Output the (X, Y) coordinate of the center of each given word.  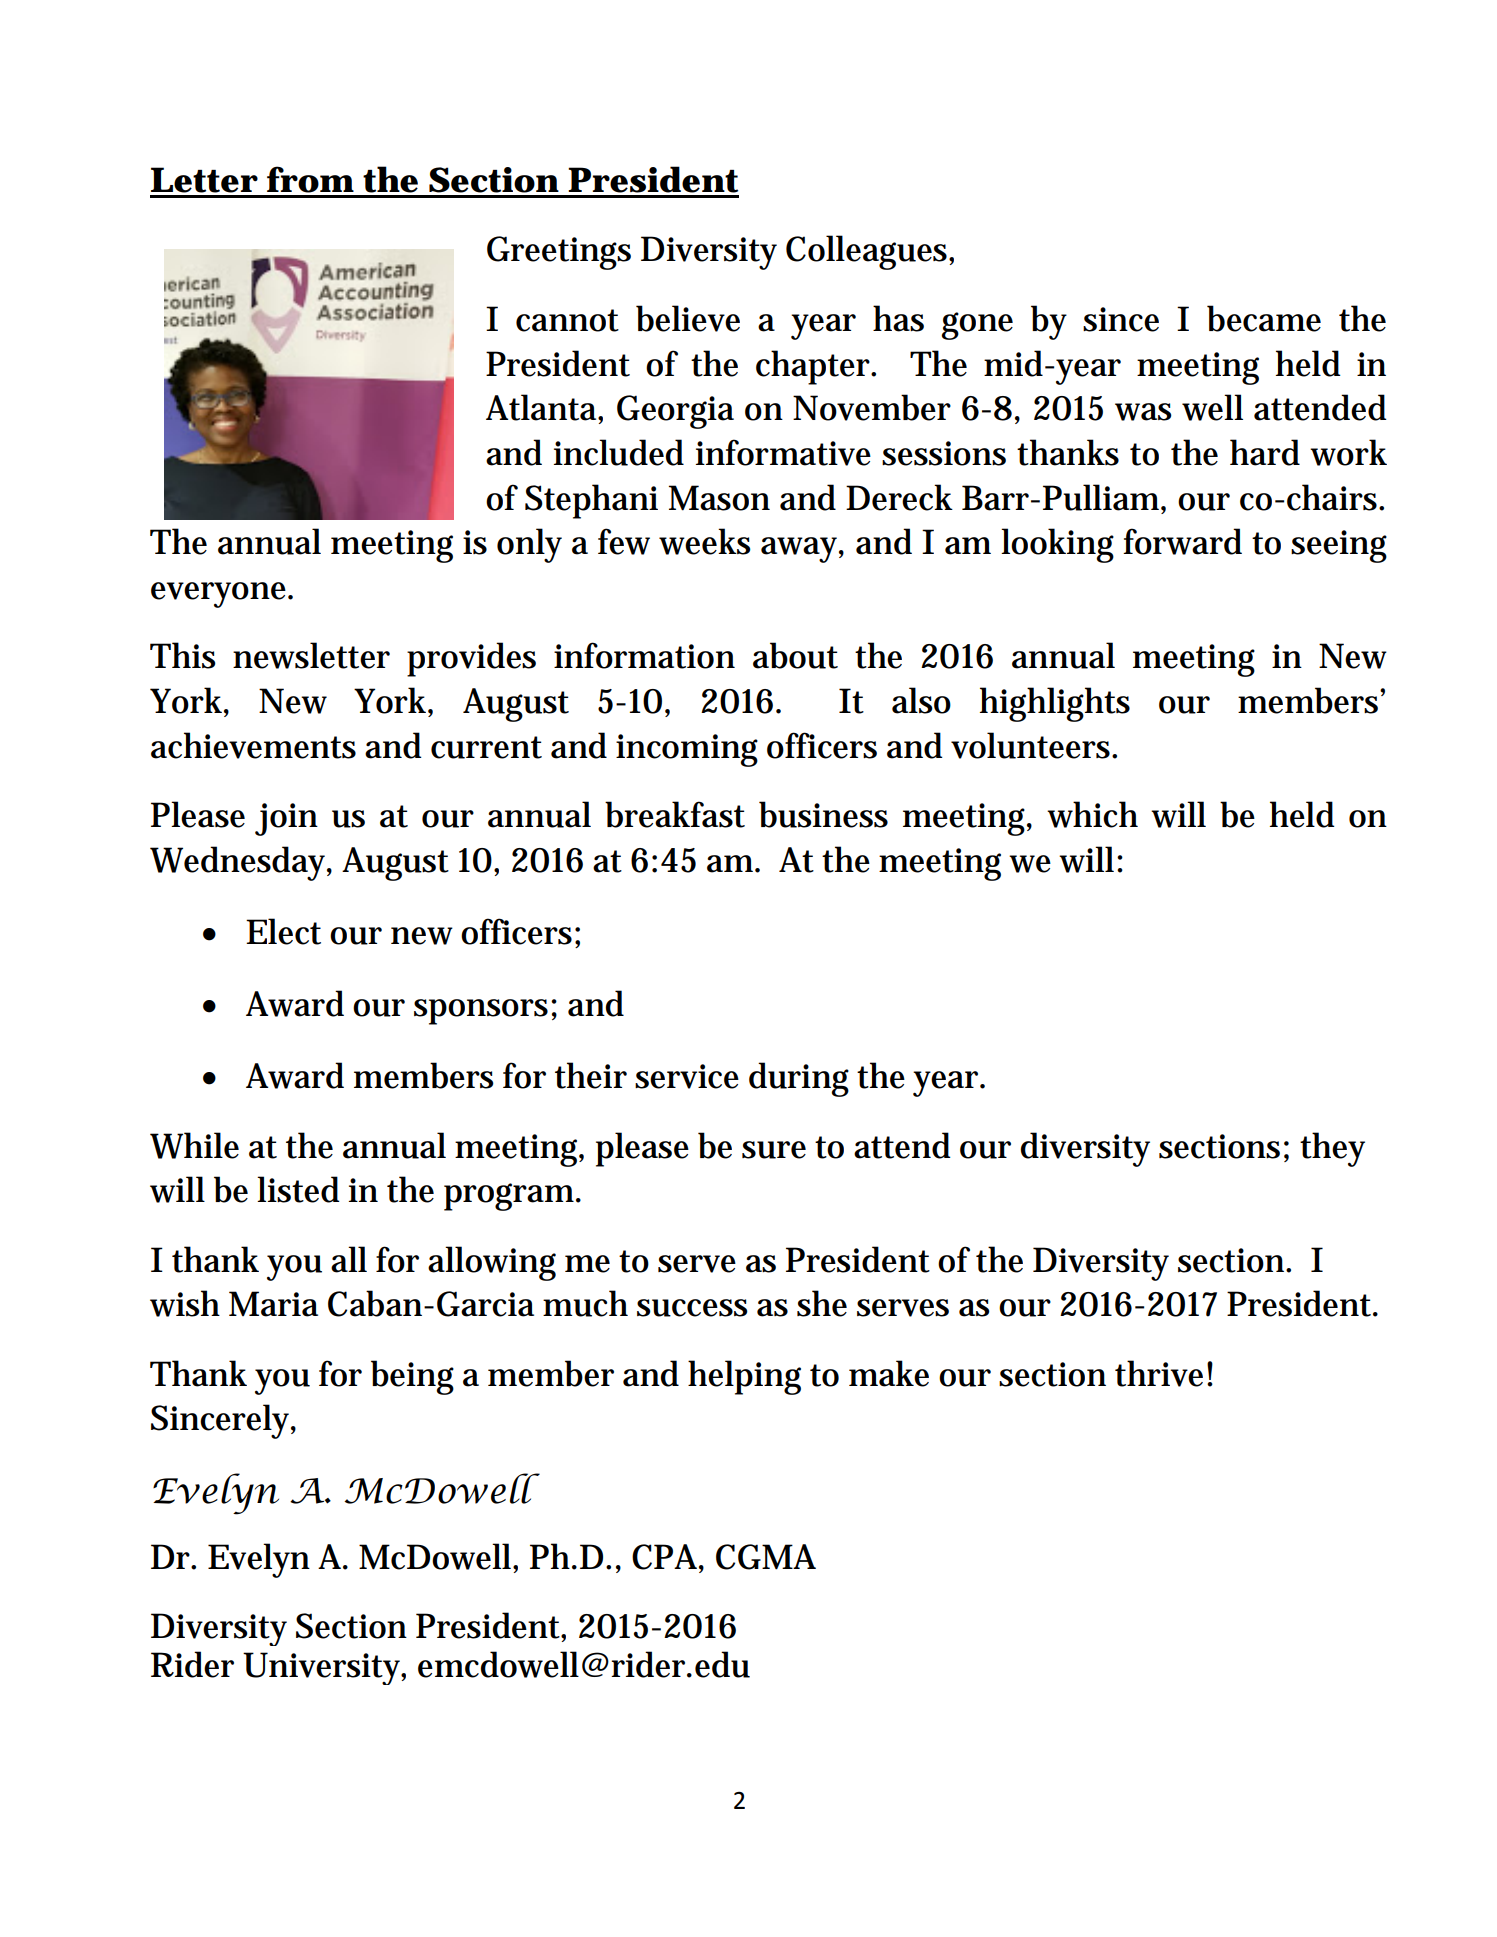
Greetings (559, 253)
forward (1182, 541)
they (1332, 1149)
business (823, 814)
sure (774, 1150)
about (795, 655)
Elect (283, 931)
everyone (220, 595)
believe (688, 318)
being (412, 1377)
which (1092, 814)
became (1264, 318)
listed (298, 1189)
